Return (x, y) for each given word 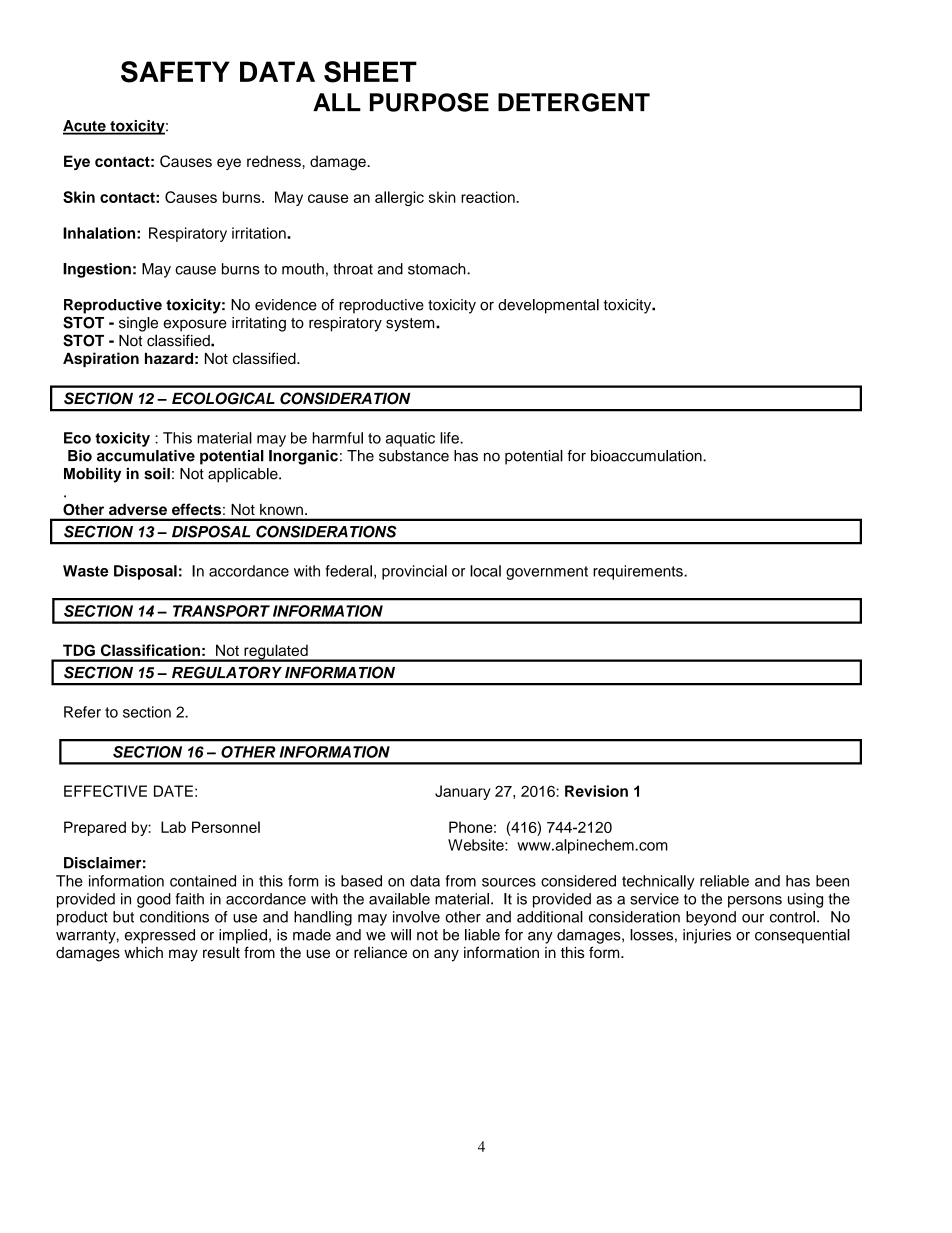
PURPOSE (429, 102)
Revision (596, 791)
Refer (82, 712)
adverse (138, 509)
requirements (639, 572)
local (485, 571)
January (462, 792)
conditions (174, 917)
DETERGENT (574, 102)
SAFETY (175, 72)
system (411, 325)
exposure (195, 325)
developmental (548, 306)
